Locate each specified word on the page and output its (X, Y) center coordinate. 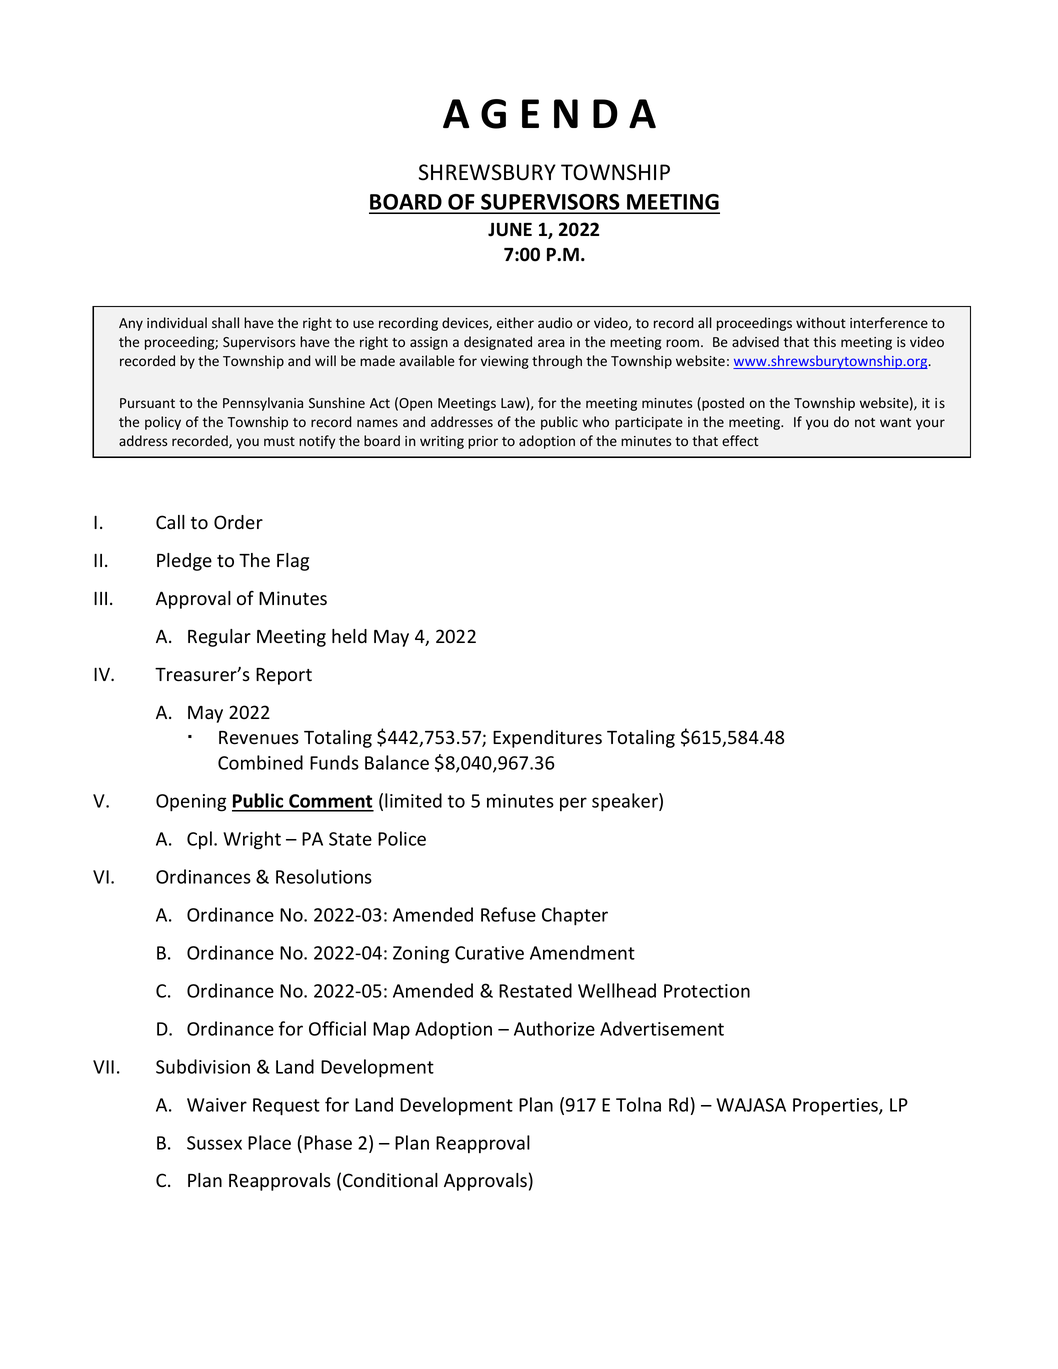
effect (740, 440)
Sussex (214, 1143)
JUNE (510, 229)
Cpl (199, 840)
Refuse (508, 914)
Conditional (390, 1180)
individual (177, 322)
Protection (707, 991)
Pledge (184, 562)
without (821, 322)
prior (483, 442)
